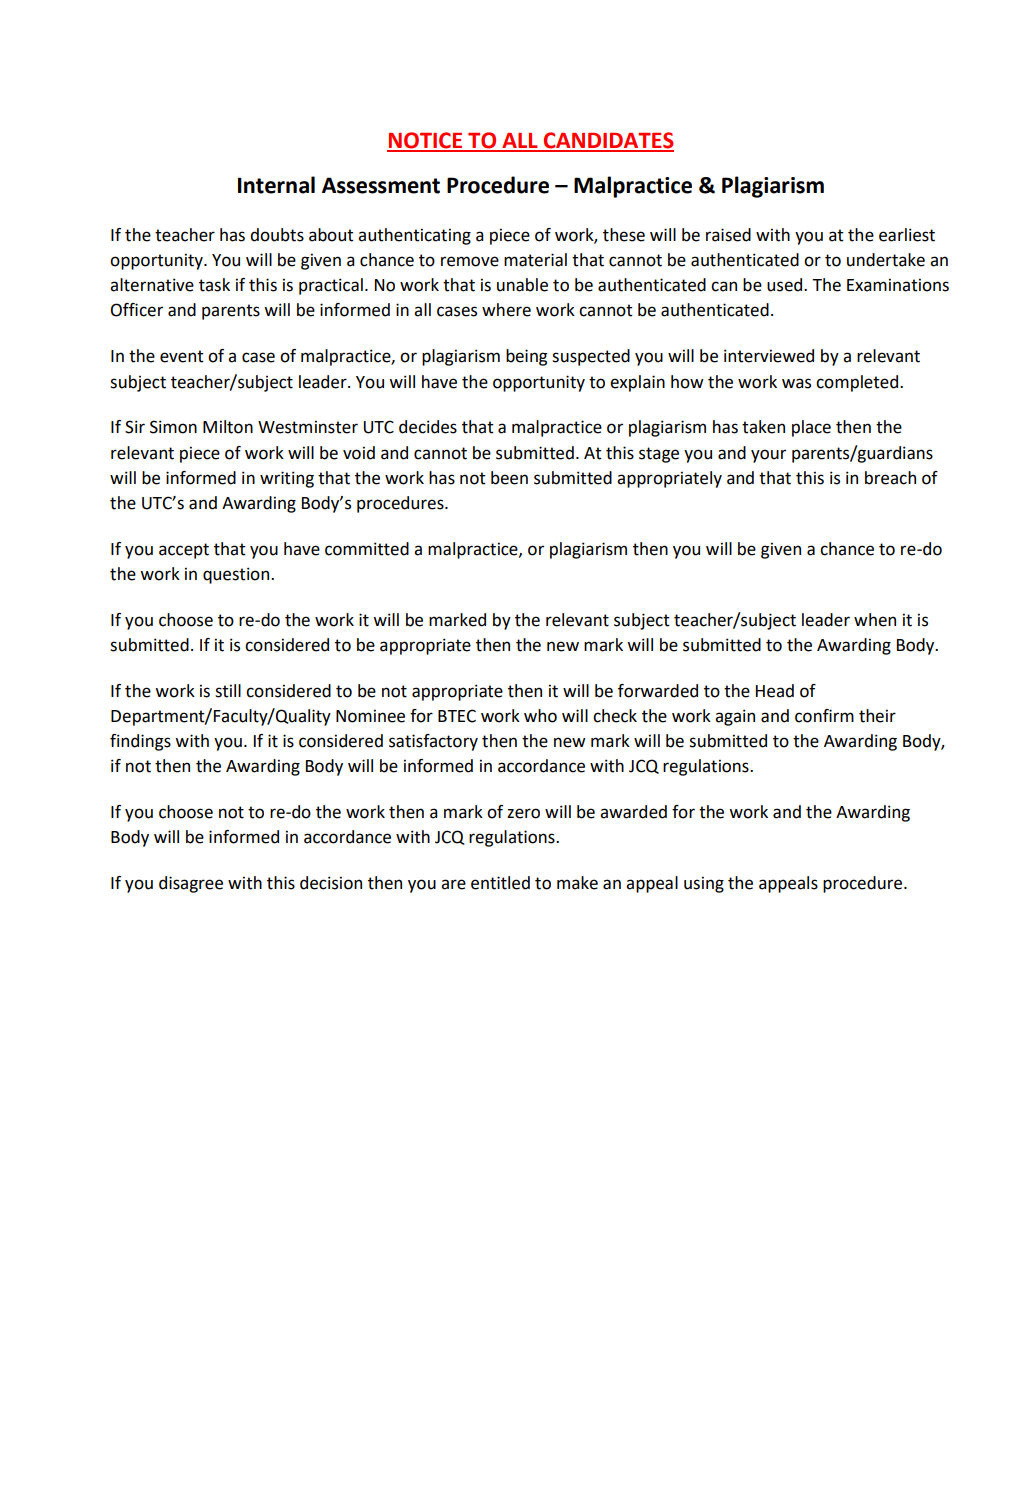  I want to click on entitled, so click(500, 883).
